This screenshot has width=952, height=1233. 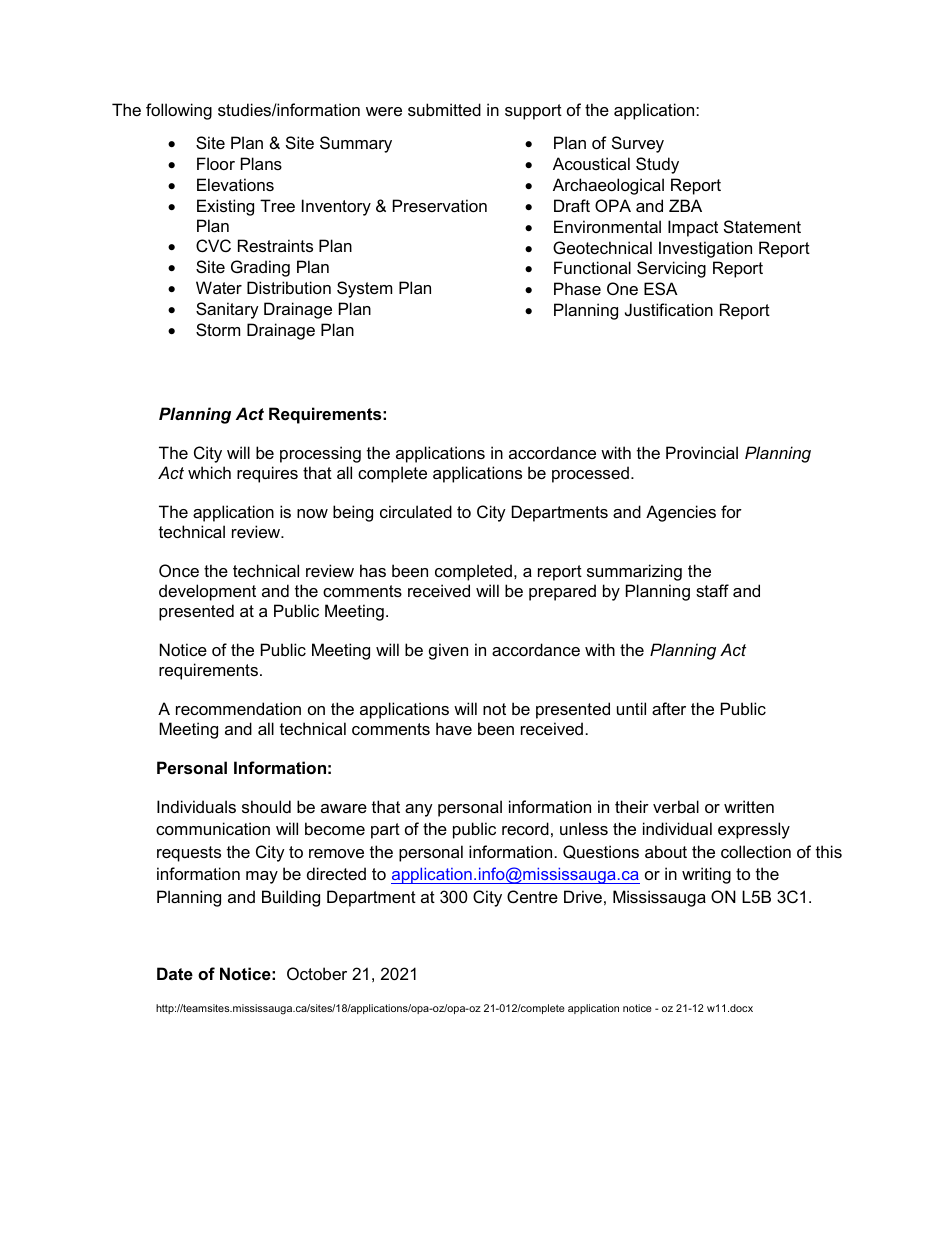 I want to click on now, so click(x=312, y=513).
